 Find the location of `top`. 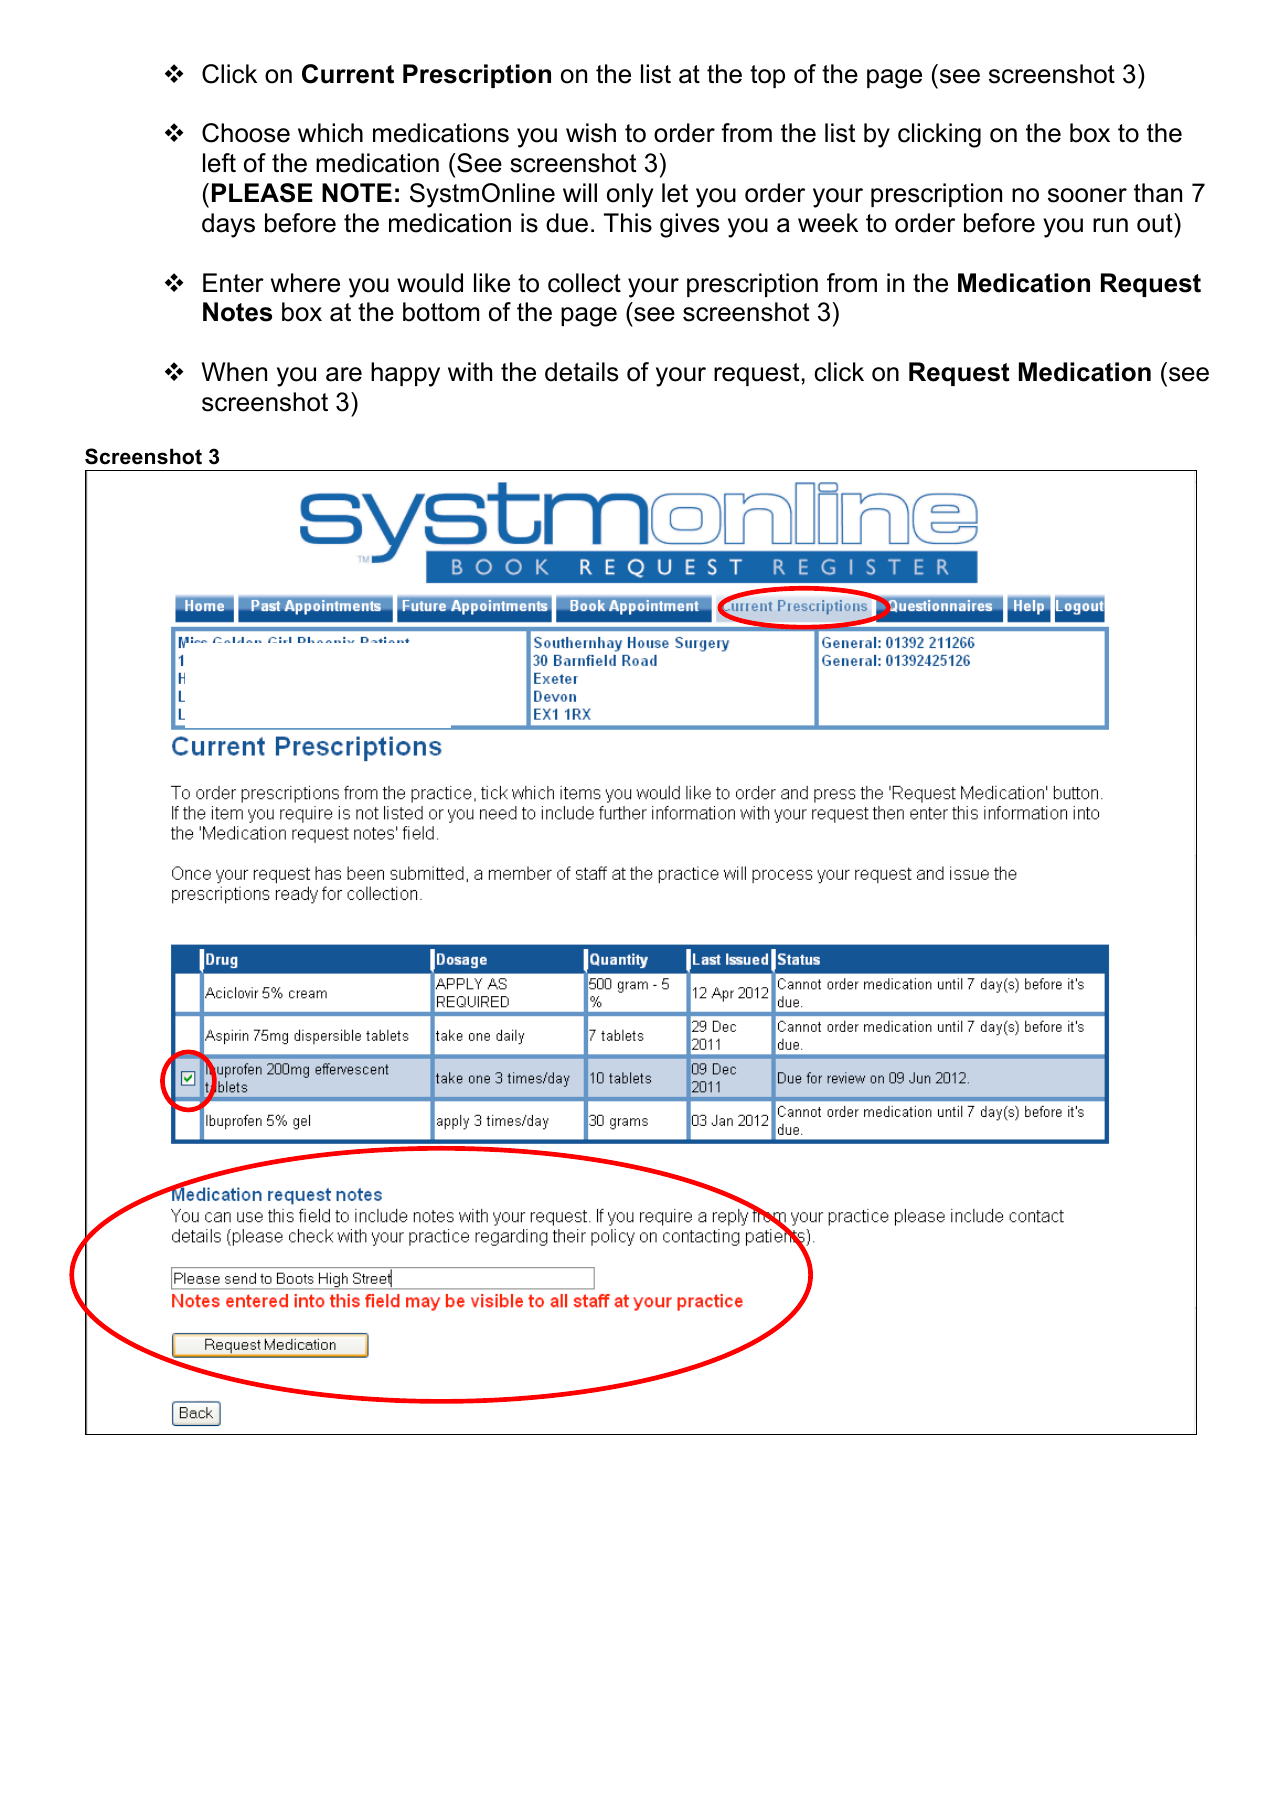

top is located at coordinates (767, 76).
